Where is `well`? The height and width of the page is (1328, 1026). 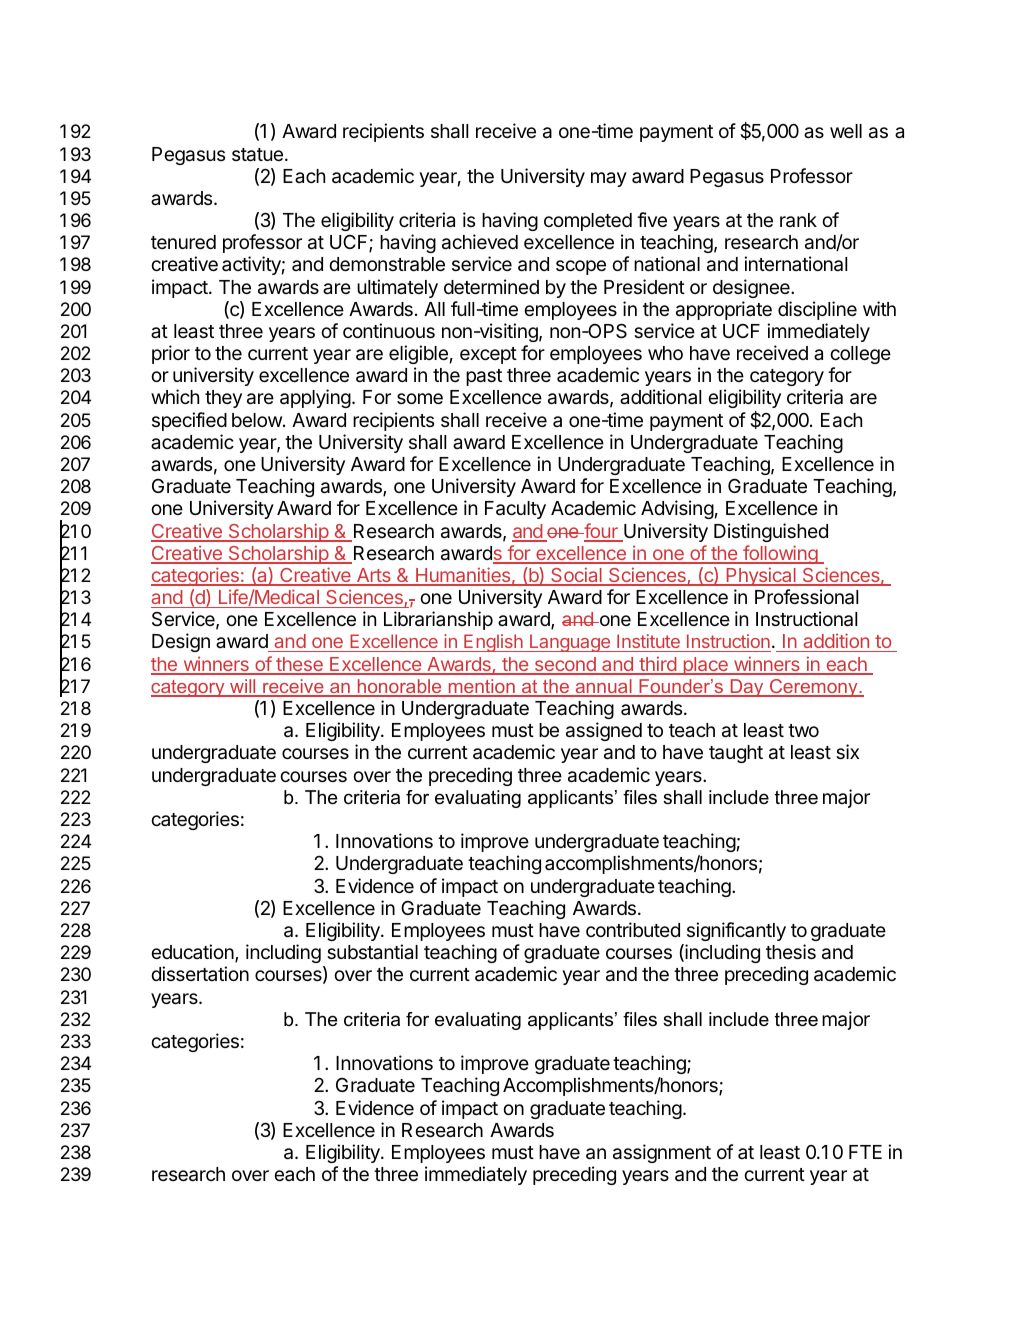 well is located at coordinates (846, 131).
